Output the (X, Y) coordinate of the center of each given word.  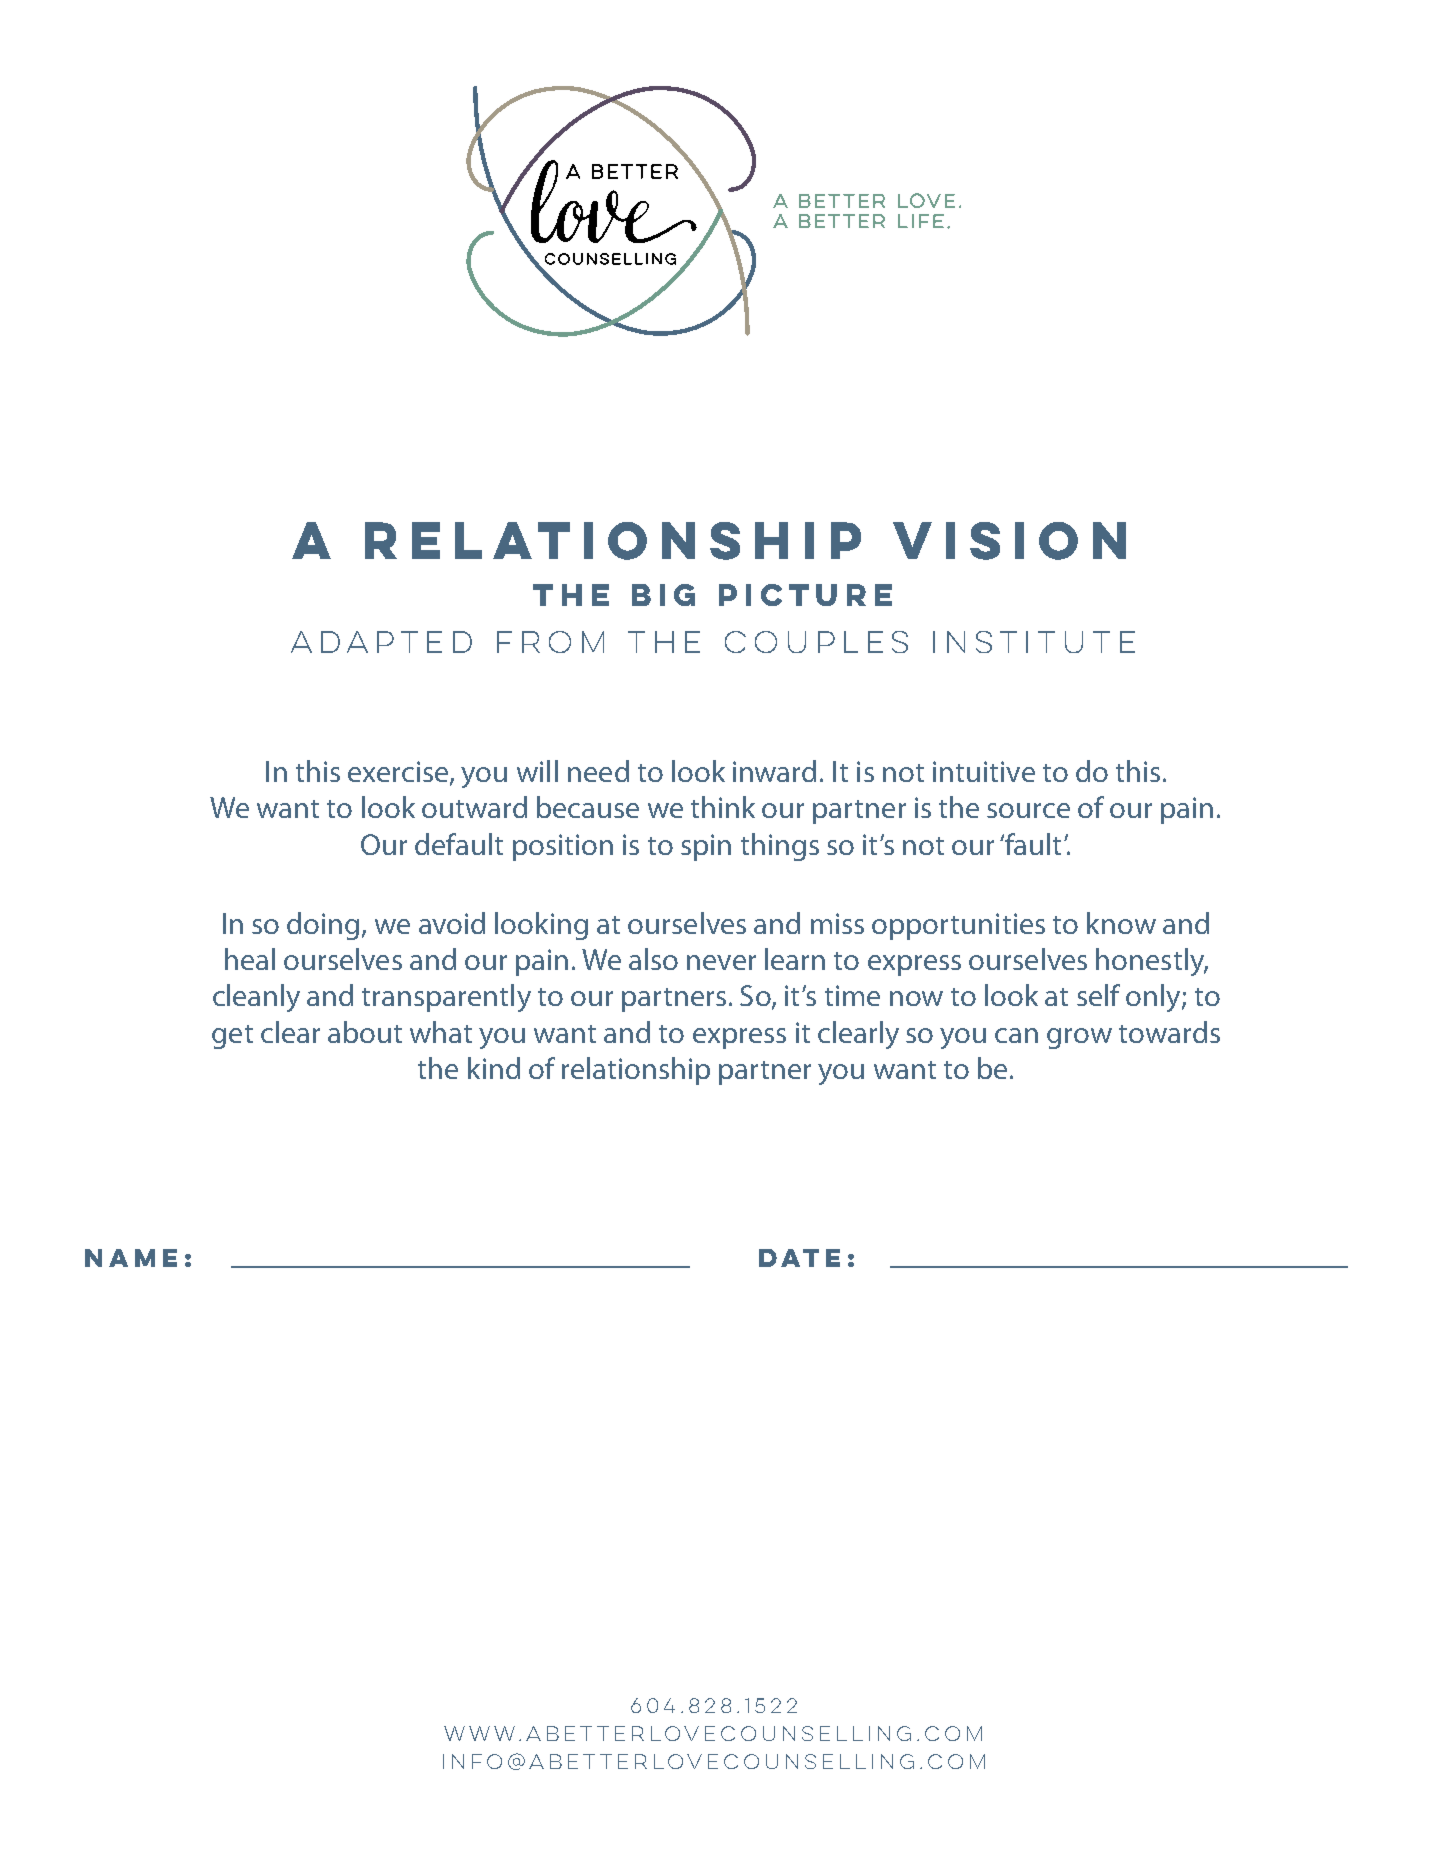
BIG (663, 595)
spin (706, 847)
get (232, 1037)
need (598, 771)
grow (1079, 1038)
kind (494, 1068)
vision (1009, 541)
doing (323, 926)
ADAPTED (381, 642)
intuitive (984, 771)
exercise (399, 773)
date (799, 1258)
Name (131, 1258)
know (1121, 923)
